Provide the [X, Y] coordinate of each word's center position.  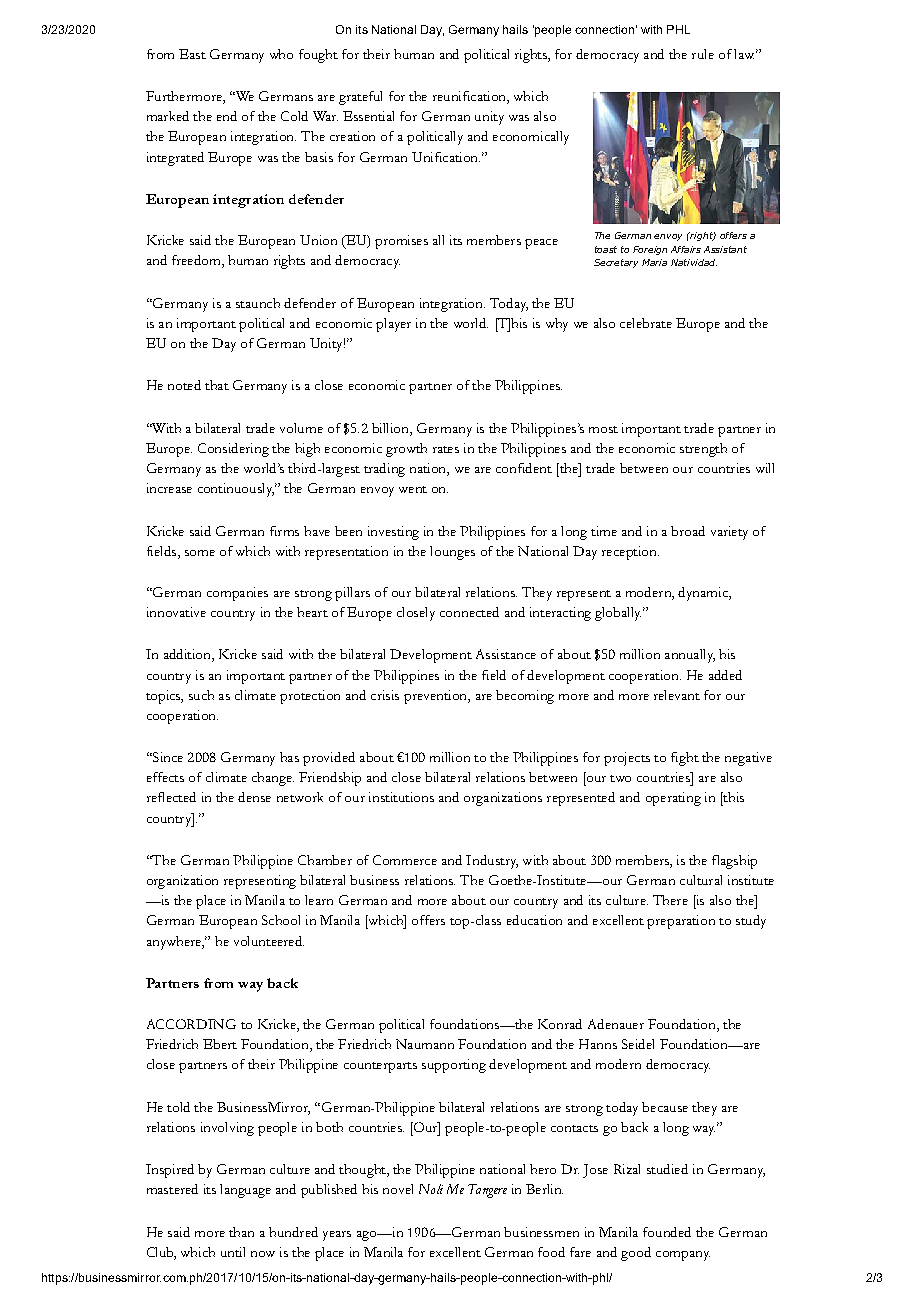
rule [703, 54]
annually [690, 656]
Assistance [506, 654]
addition [188, 655]
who [281, 54]
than [241, 1232]
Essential [368, 116]
